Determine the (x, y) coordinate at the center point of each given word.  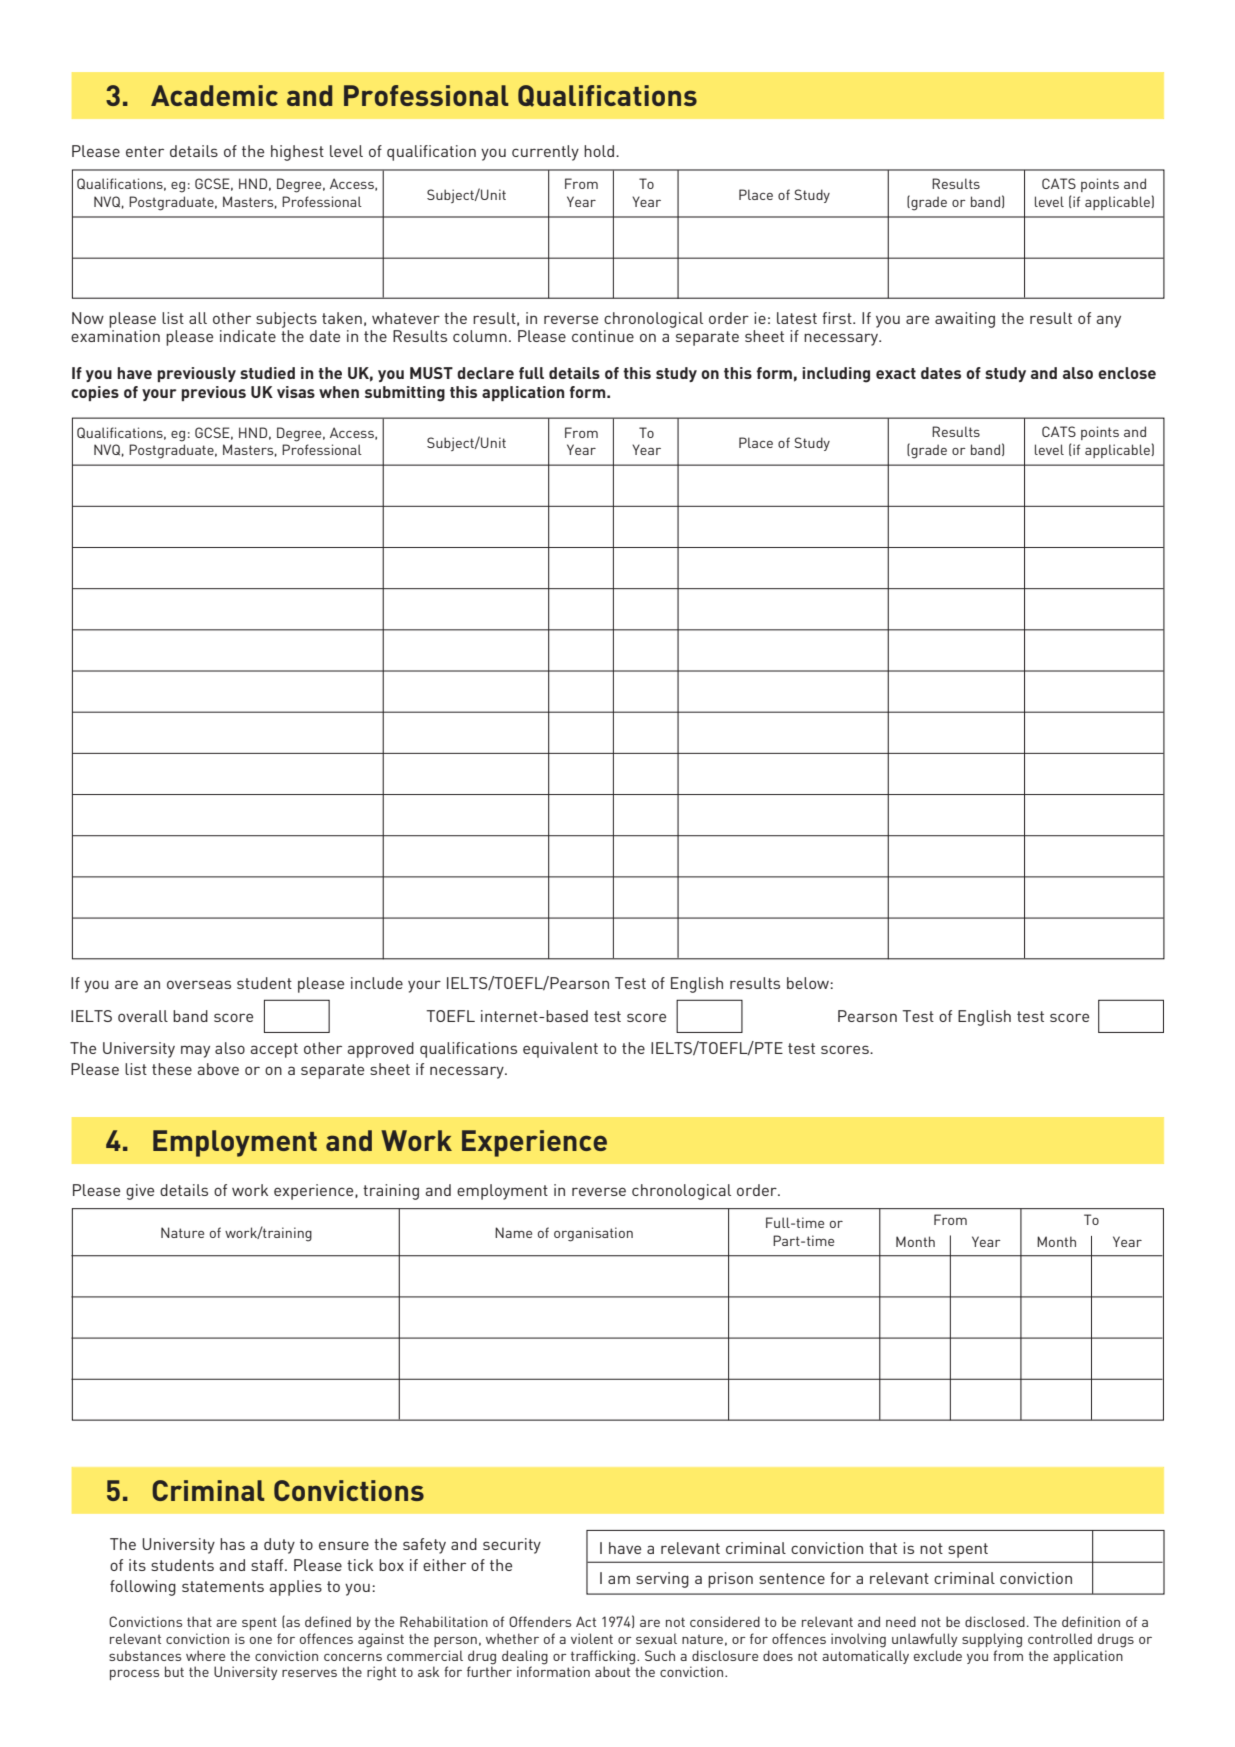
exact (896, 373)
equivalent (560, 1050)
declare (485, 373)
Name (513, 1232)
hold (600, 151)
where (205, 1655)
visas (296, 392)
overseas (199, 984)
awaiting (965, 320)
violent (592, 1638)
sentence (792, 1578)
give (140, 1192)
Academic (214, 95)
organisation (593, 1234)
